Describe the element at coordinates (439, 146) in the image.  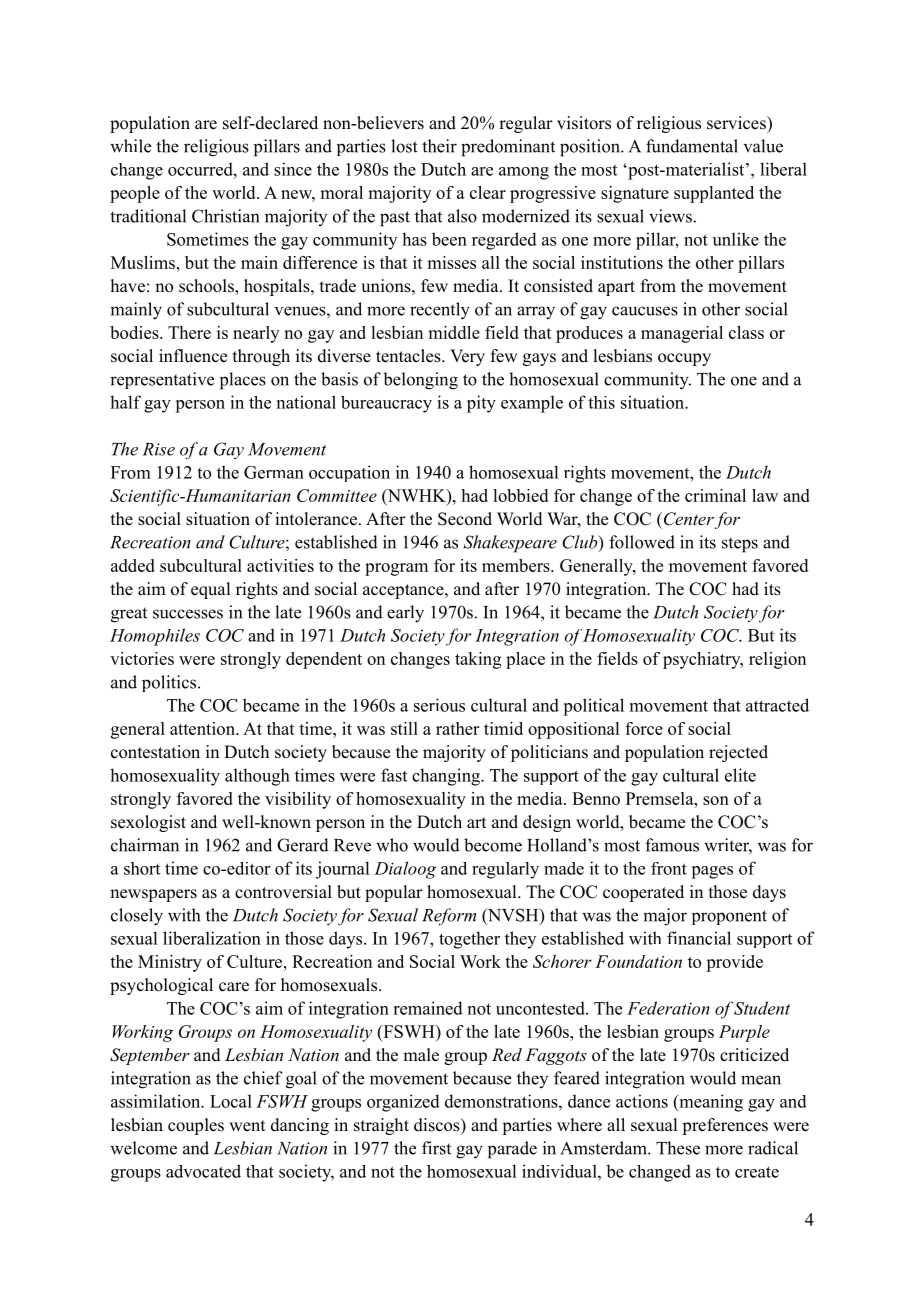
I see `their` at that location.
